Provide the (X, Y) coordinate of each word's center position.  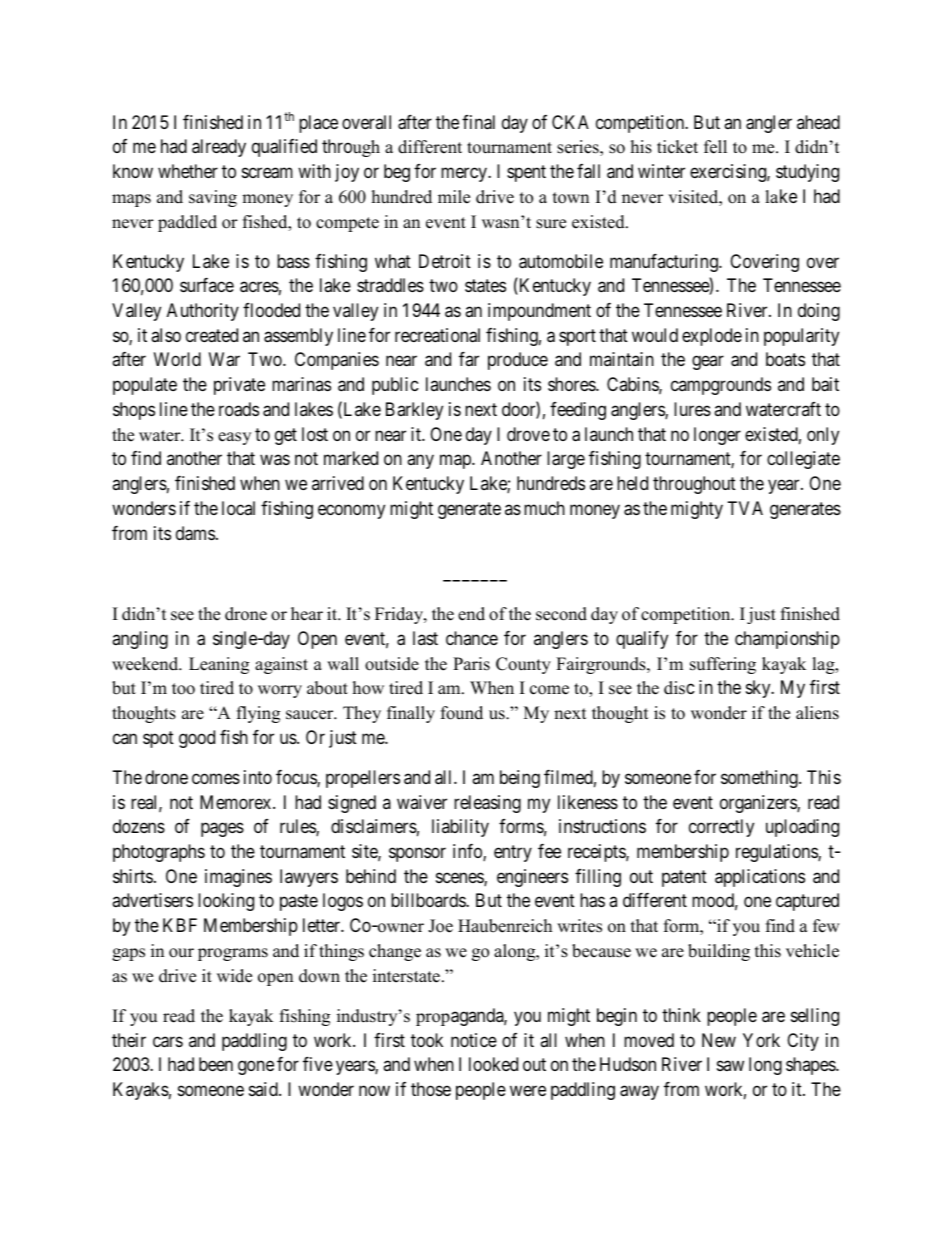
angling (140, 640)
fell (715, 147)
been (216, 1064)
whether (188, 171)
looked (493, 1064)
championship (787, 640)
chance (472, 638)
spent (526, 173)
